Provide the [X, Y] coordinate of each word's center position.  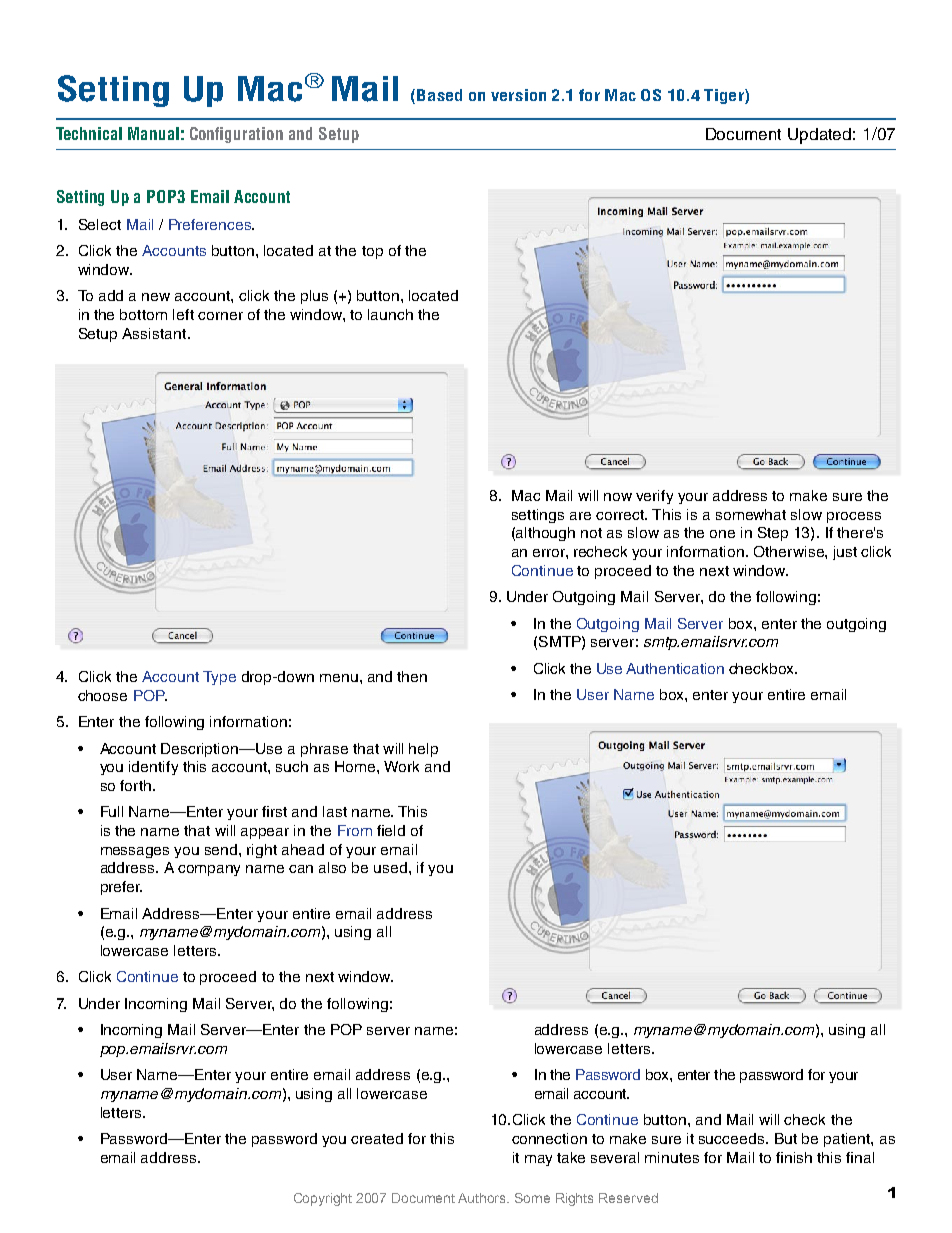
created [377, 1138]
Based [439, 95]
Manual [153, 133]
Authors [483, 1198]
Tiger [725, 96]
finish [794, 1157]
